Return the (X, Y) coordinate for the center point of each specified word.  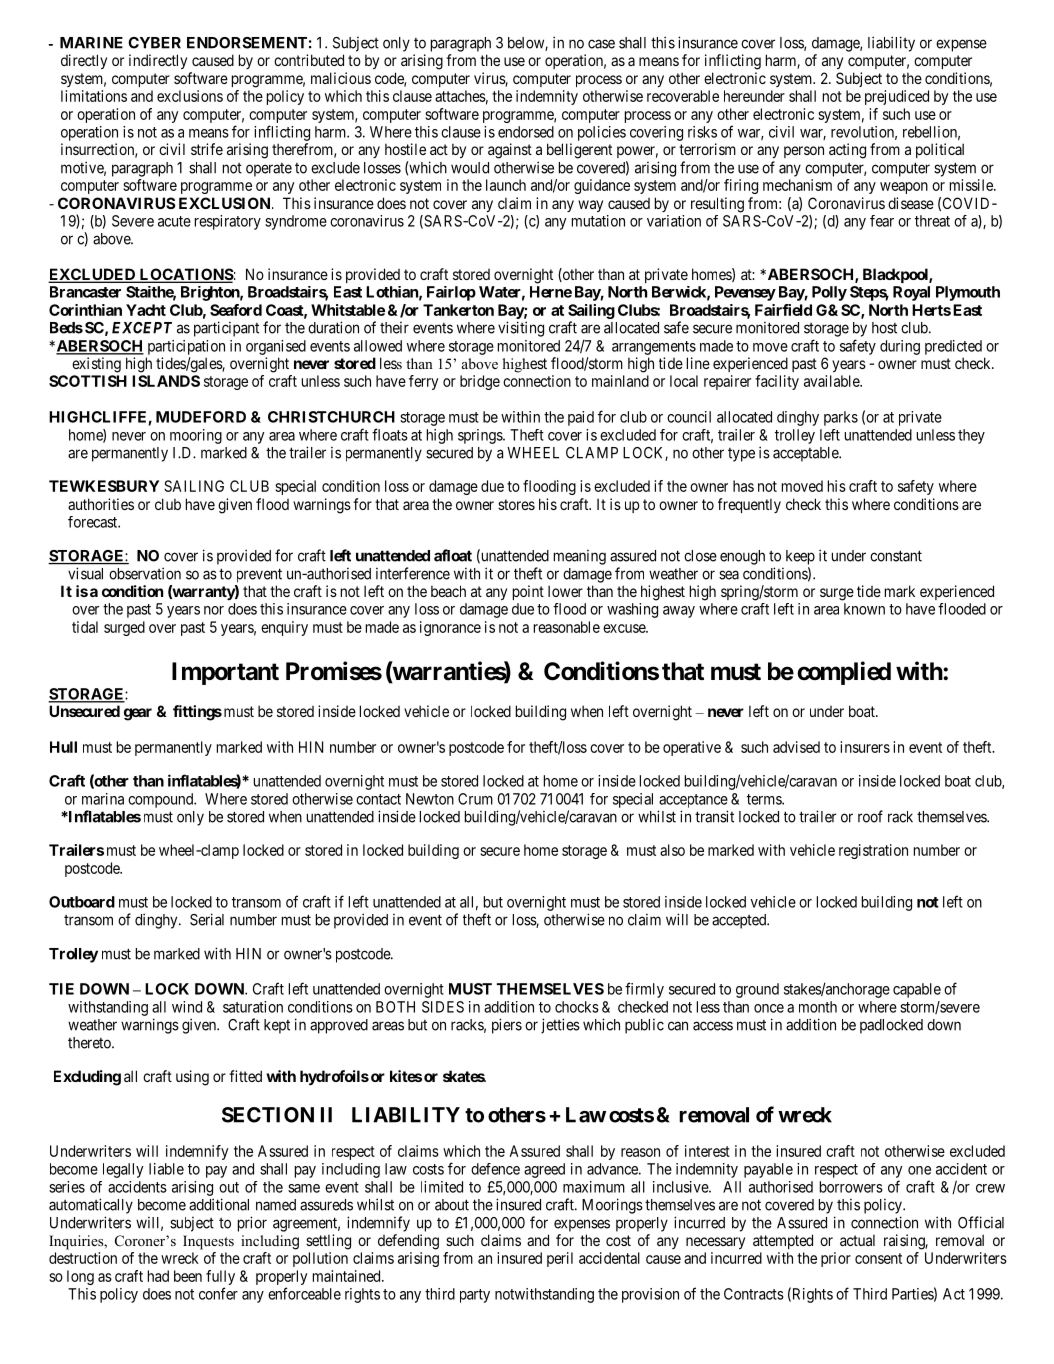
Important (225, 673)
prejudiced (897, 97)
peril (560, 1259)
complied (844, 673)
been (188, 1276)
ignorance (450, 628)
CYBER (154, 43)
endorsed (526, 132)
